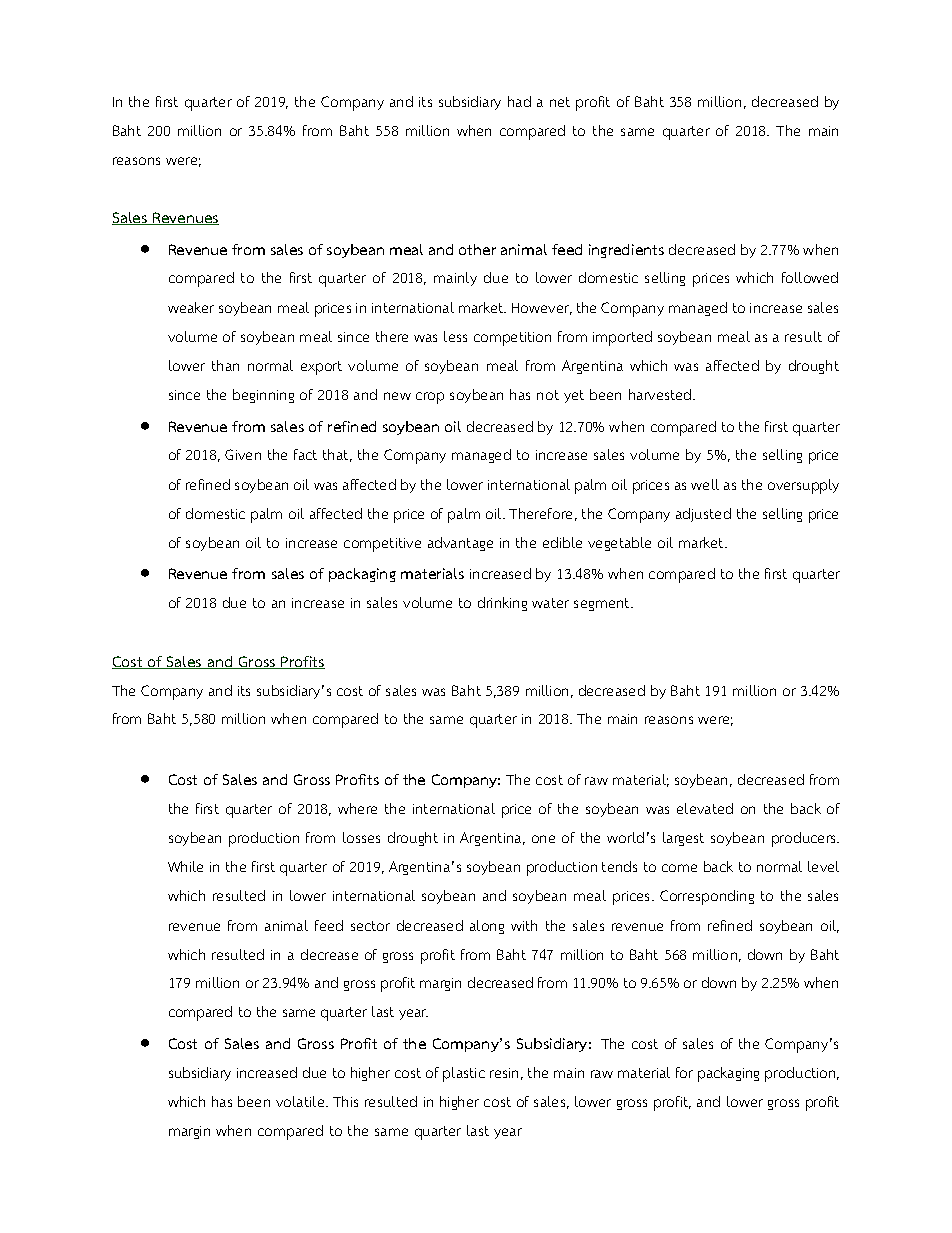  I want to click on weaker, so click(191, 307).
